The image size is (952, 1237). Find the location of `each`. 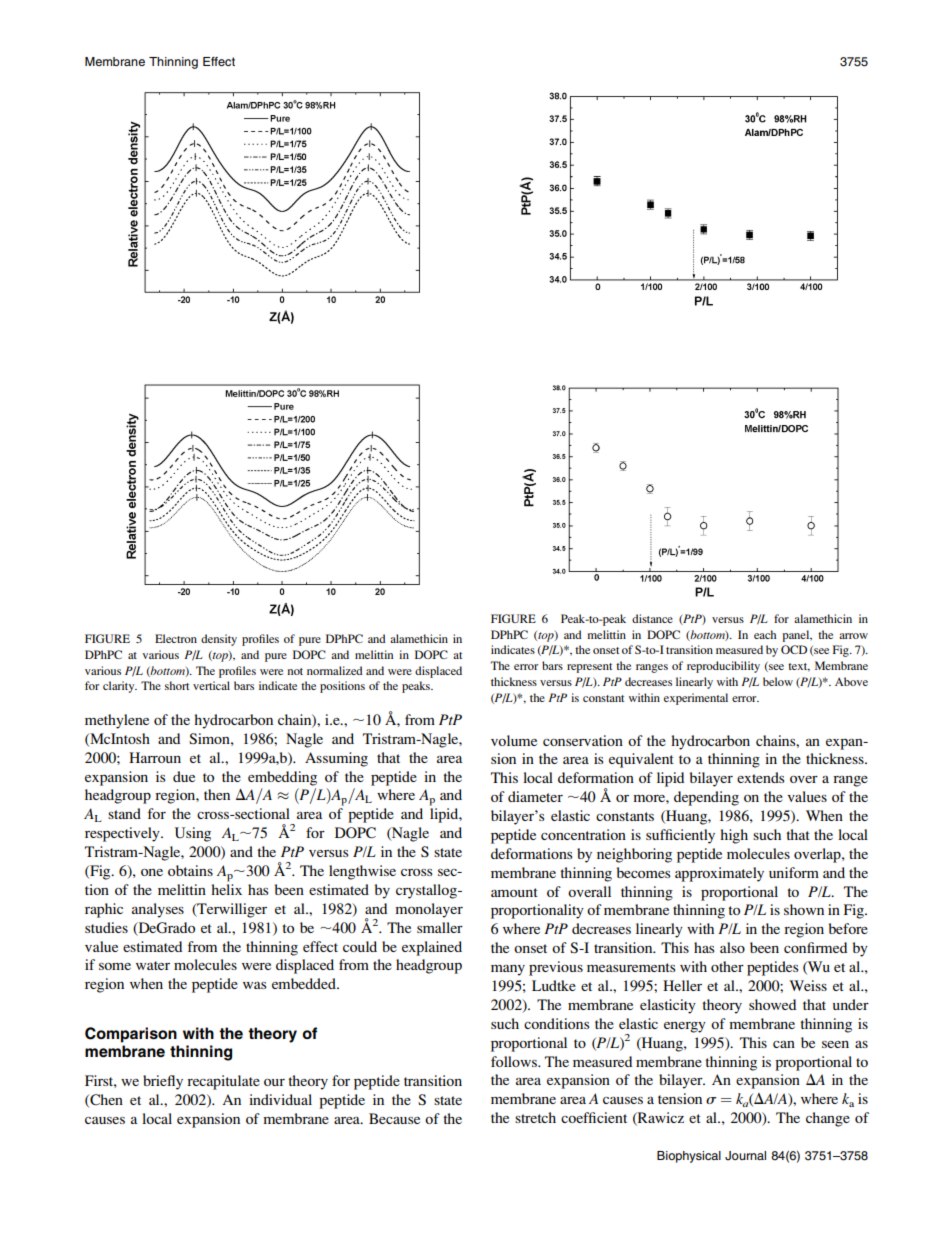

each is located at coordinates (765, 634).
